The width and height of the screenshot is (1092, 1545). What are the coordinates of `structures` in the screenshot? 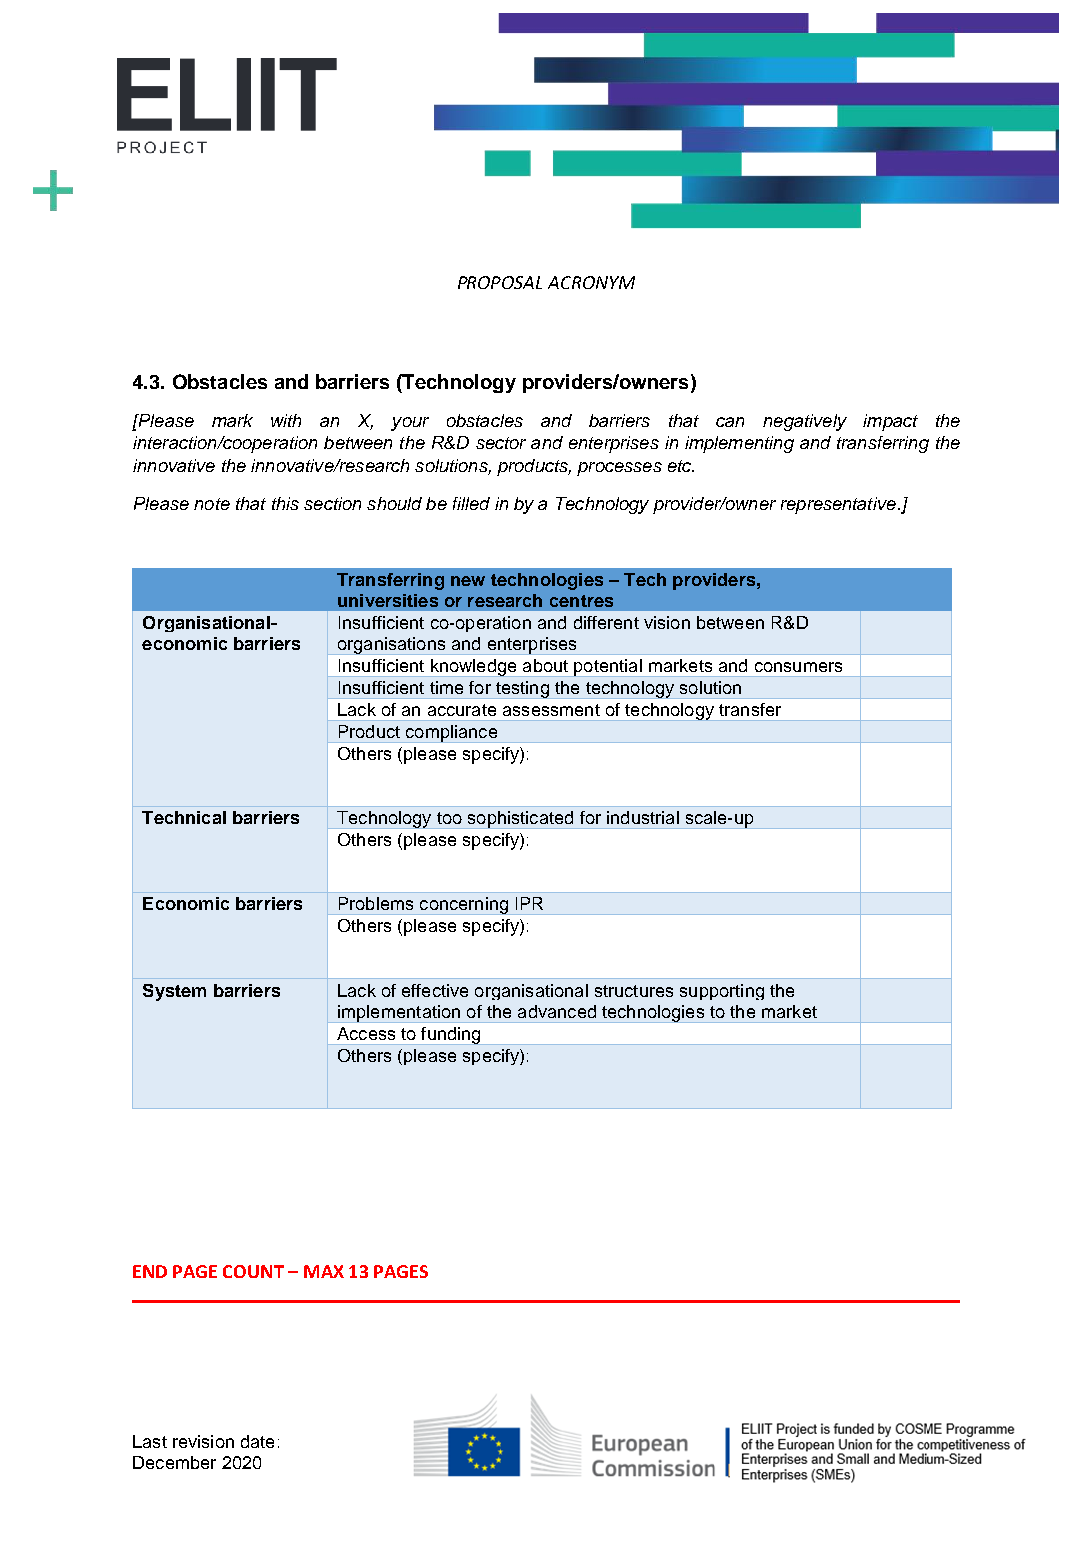 It's located at (634, 991).
